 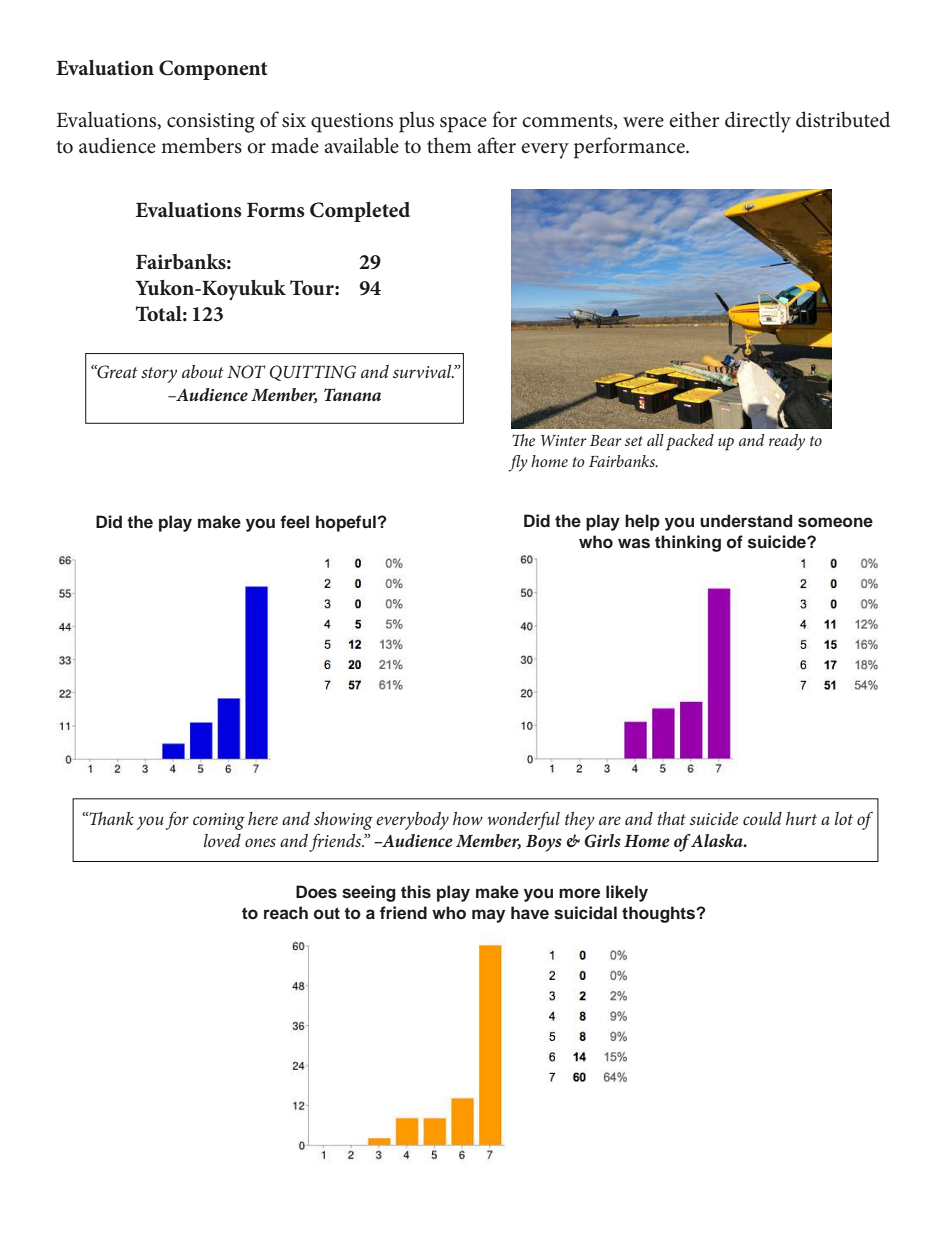 I want to click on reach, so click(x=286, y=913).
